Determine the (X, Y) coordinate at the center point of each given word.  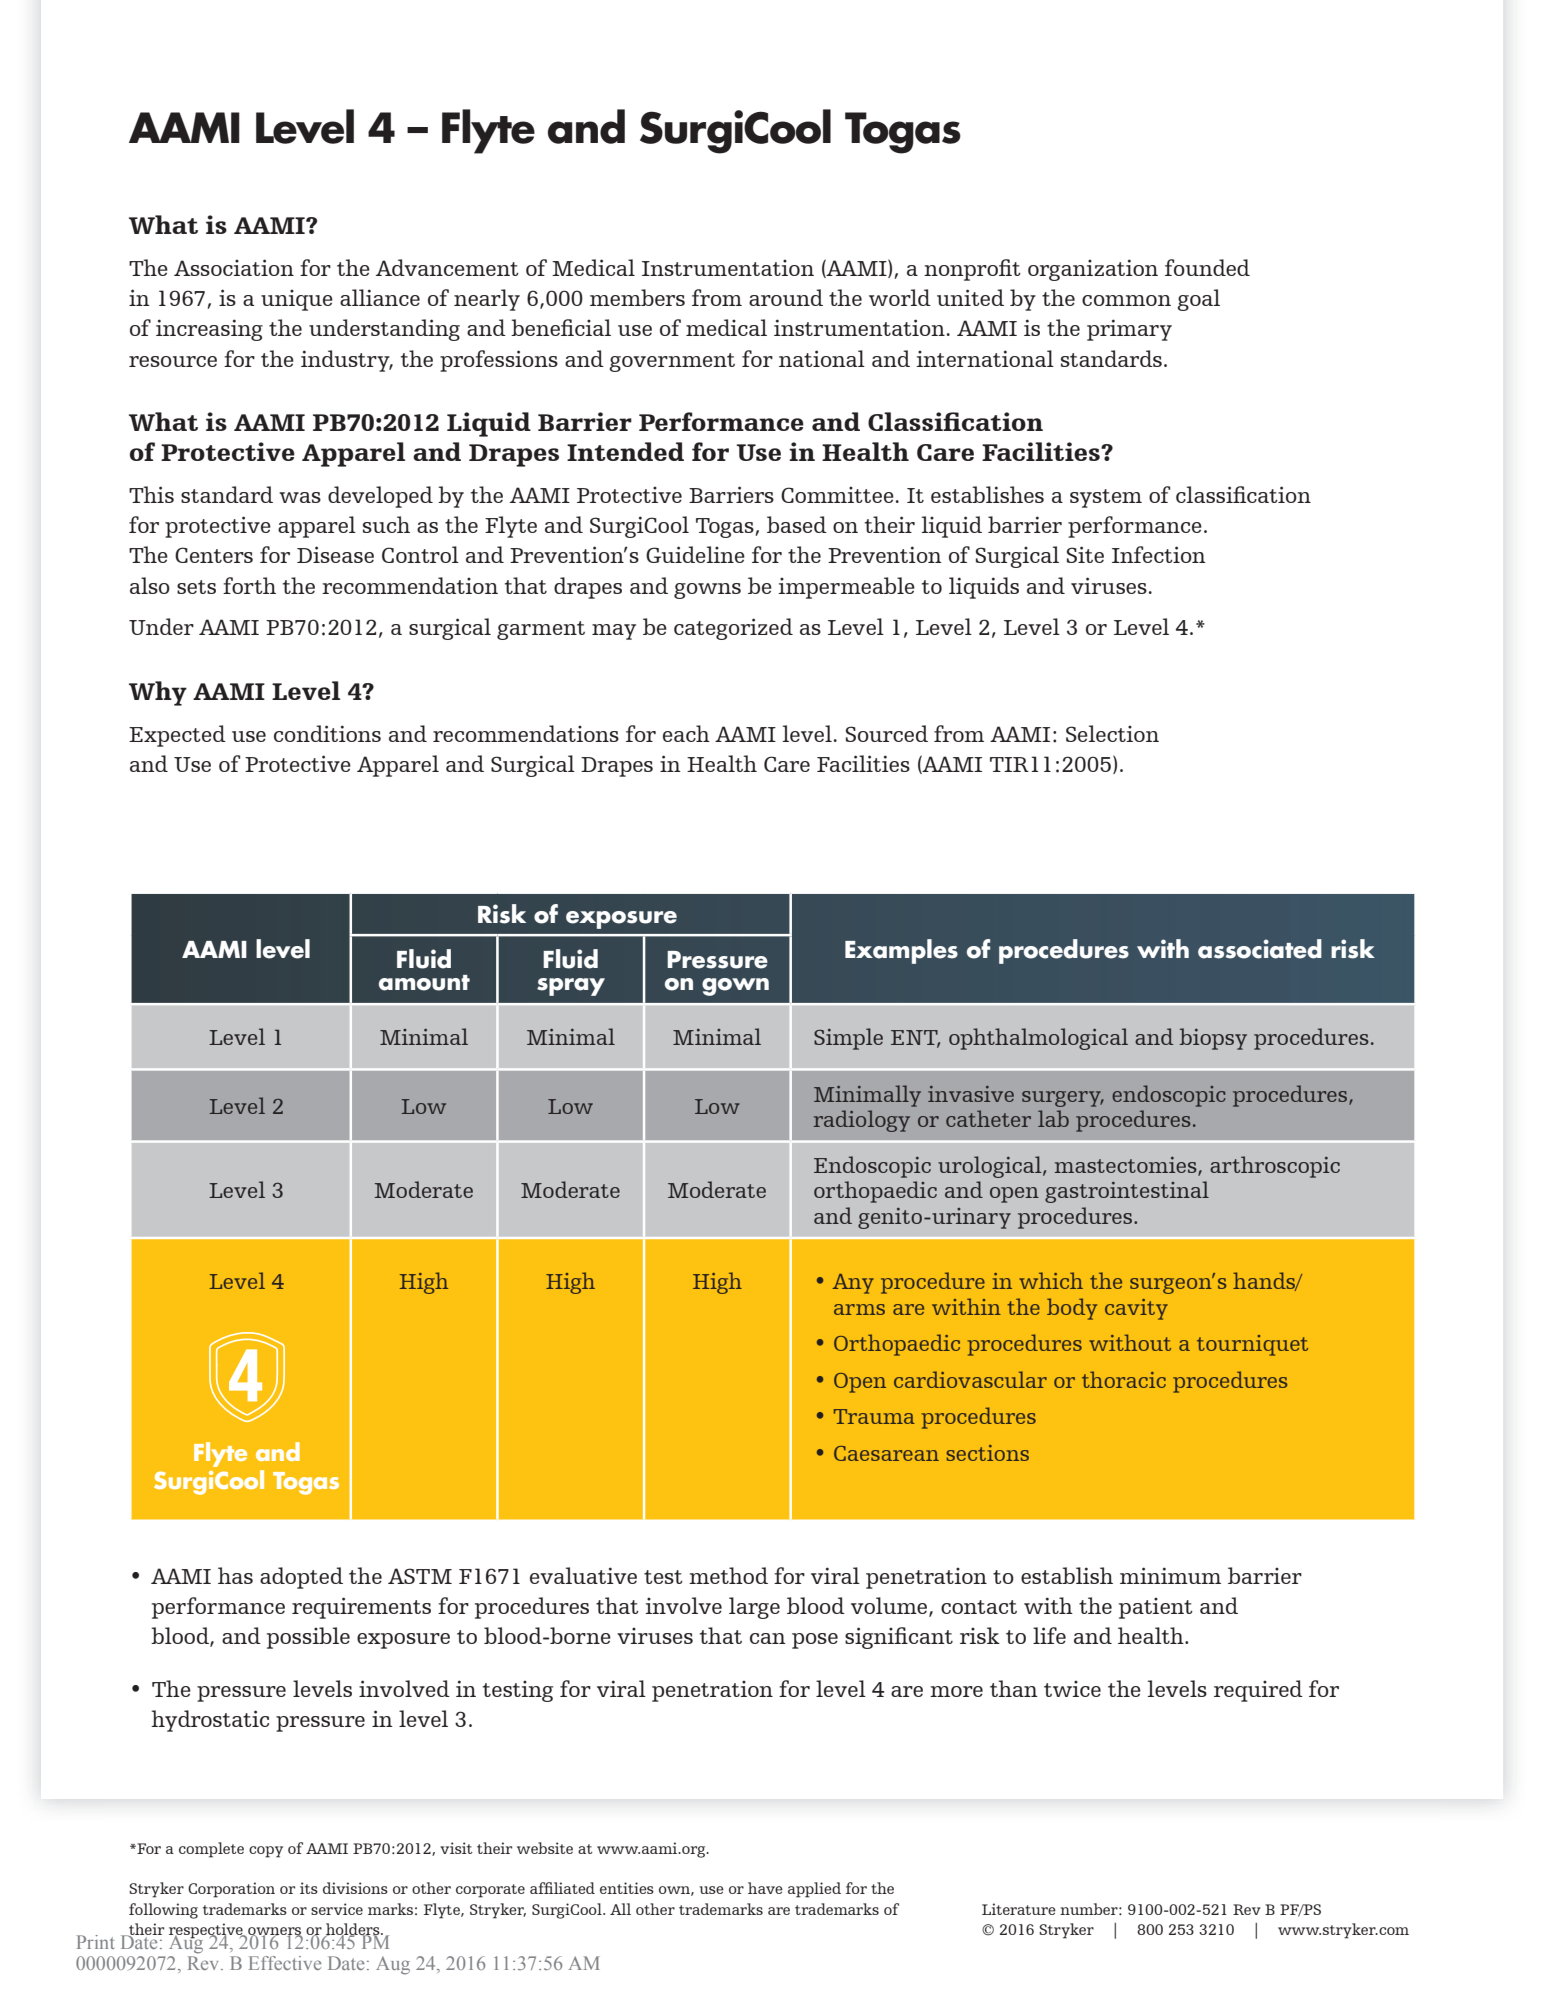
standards (1111, 358)
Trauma (874, 1416)
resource (173, 361)
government (672, 362)
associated (1260, 949)
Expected (177, 736)
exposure (621, 920)
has (235, 1575)
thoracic (1124, 1379)
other (655, 1909)
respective (207, 1932)
